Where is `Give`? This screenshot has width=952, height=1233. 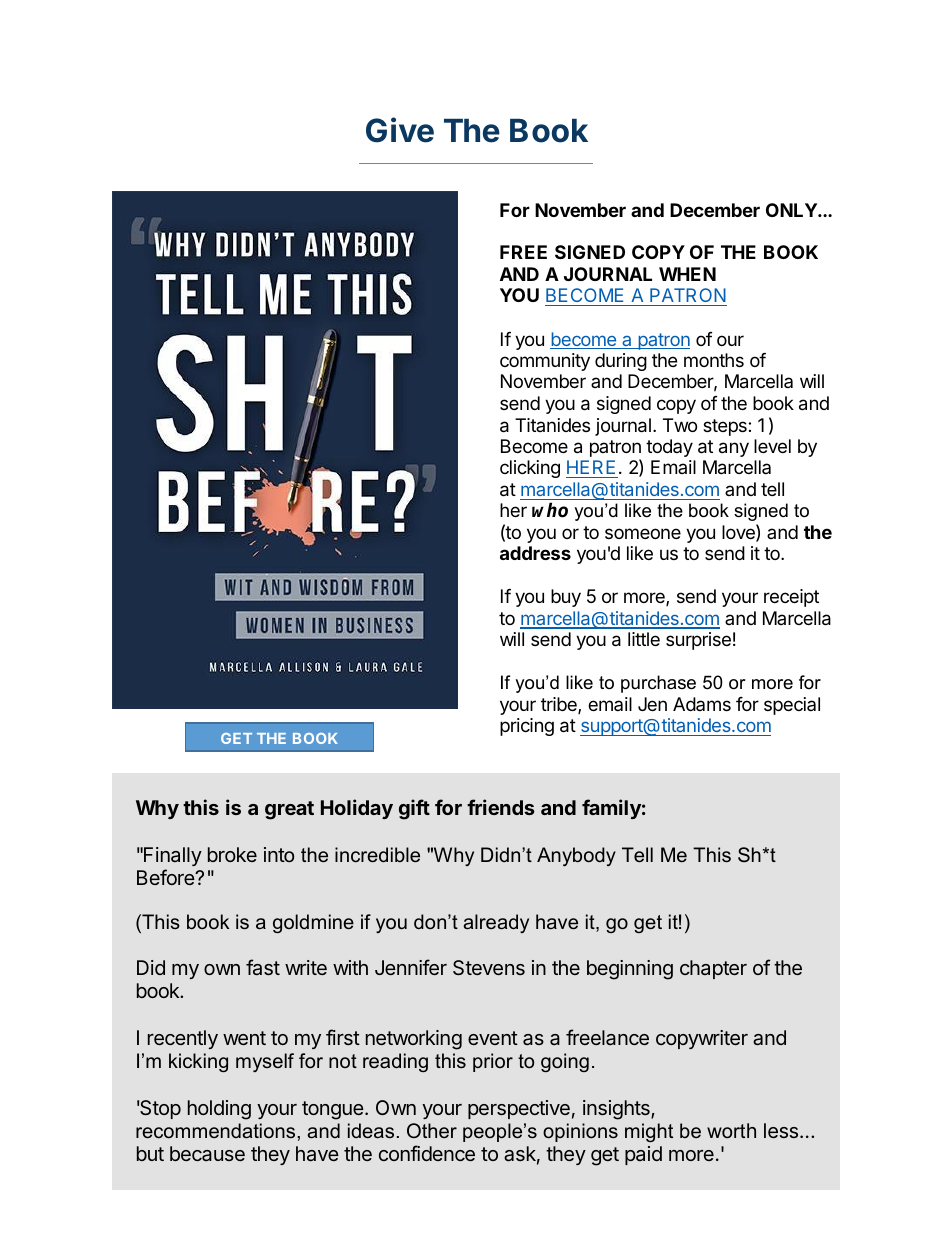 Give is located at coordinates (400, 130).
